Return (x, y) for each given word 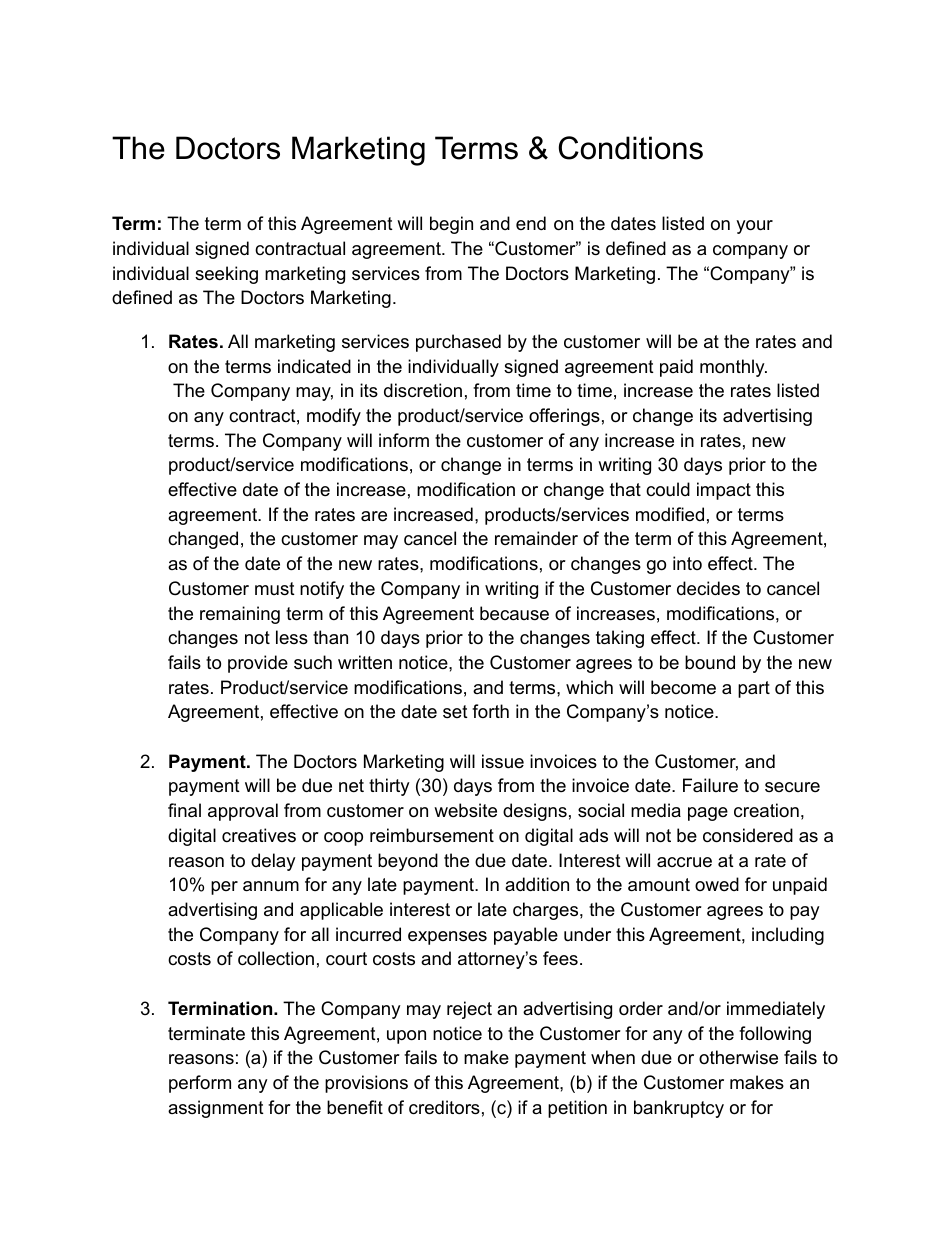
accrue (684, 862)
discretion (423, 390)
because (514, 613)
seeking (226, 275)
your (754, 227)
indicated (314, 366)
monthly (733, 368)
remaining (240, 615)
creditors (444, 1107)
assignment (216, 1109)
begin (451, 225)
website (465, 810)
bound (710, 662)
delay (273, 862)
